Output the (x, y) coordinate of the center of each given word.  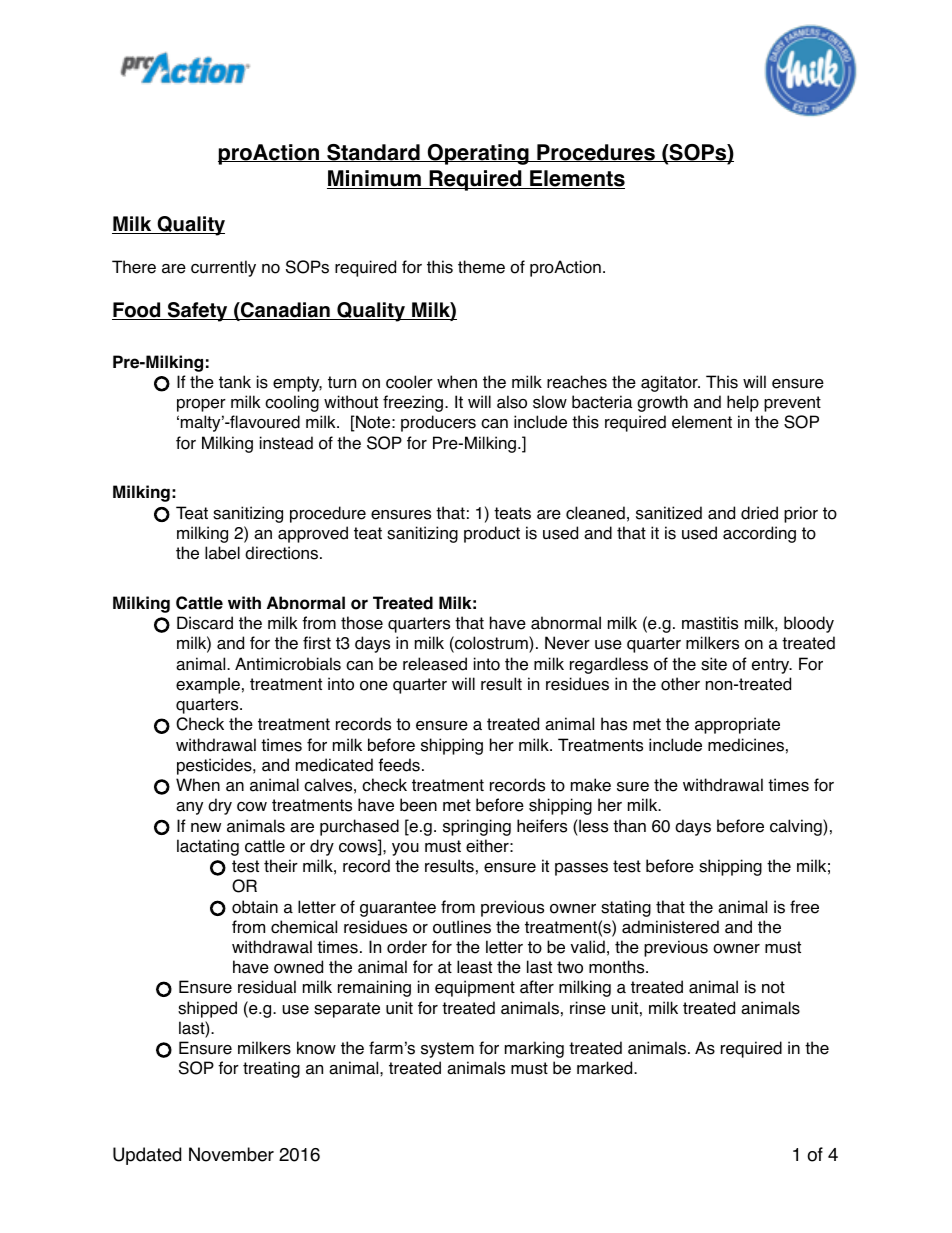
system (447, 1050)
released (435, 664)
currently (223, 268)
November (231, 1154)
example (208, 685)
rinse (588, 1008)
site (714, 664)
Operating (478, 154)
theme (481, 267)
